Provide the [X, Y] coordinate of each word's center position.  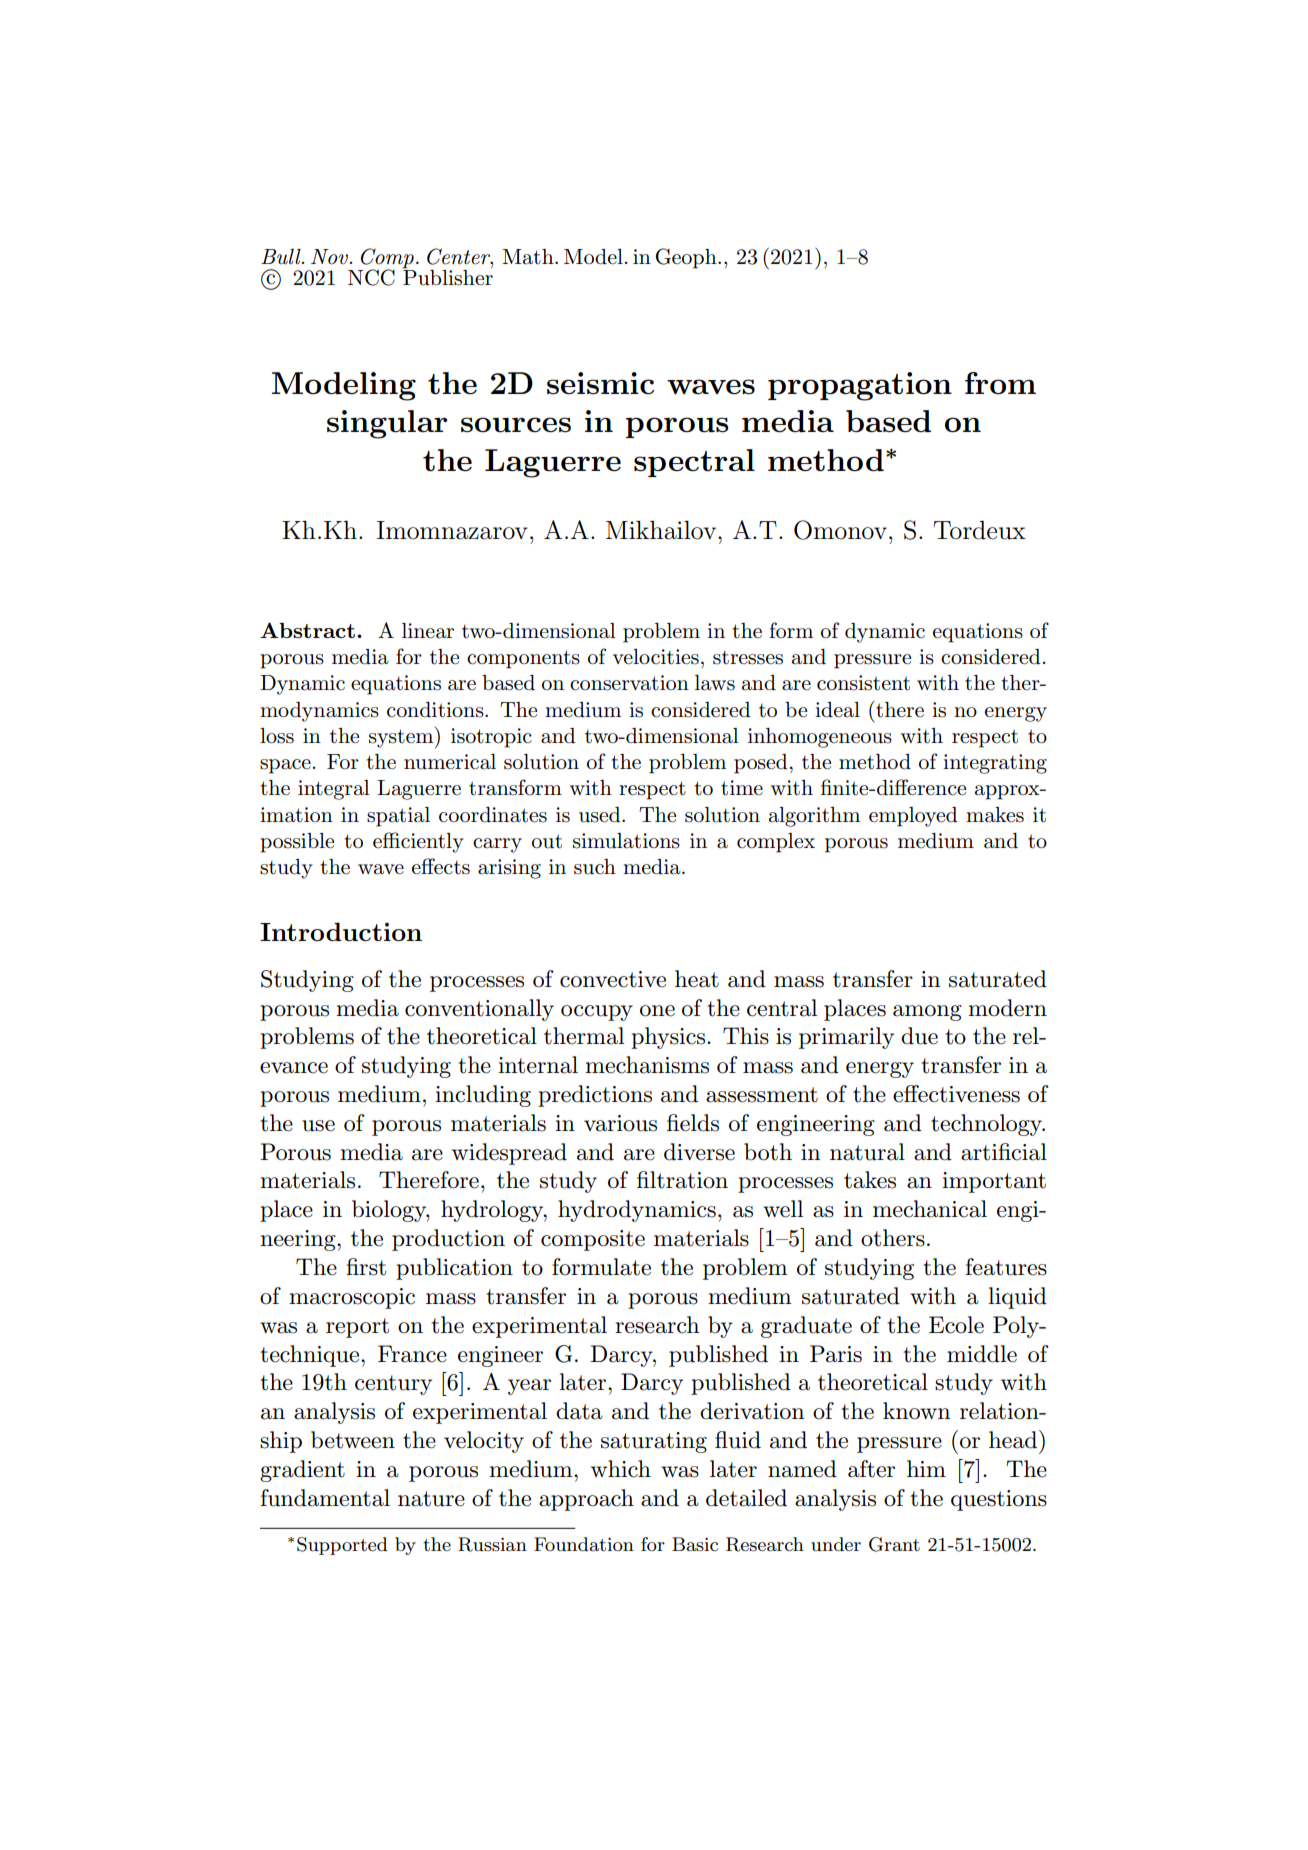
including [483, 1096]
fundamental [325, 1498]
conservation [629, 683]
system [402, 737]
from [1000, 383]
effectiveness [956, 1094]
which [621, 1469]
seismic [600, 383]
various [620, 1123]
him [926, 1468]
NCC [371, 277]
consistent [863, 683]
